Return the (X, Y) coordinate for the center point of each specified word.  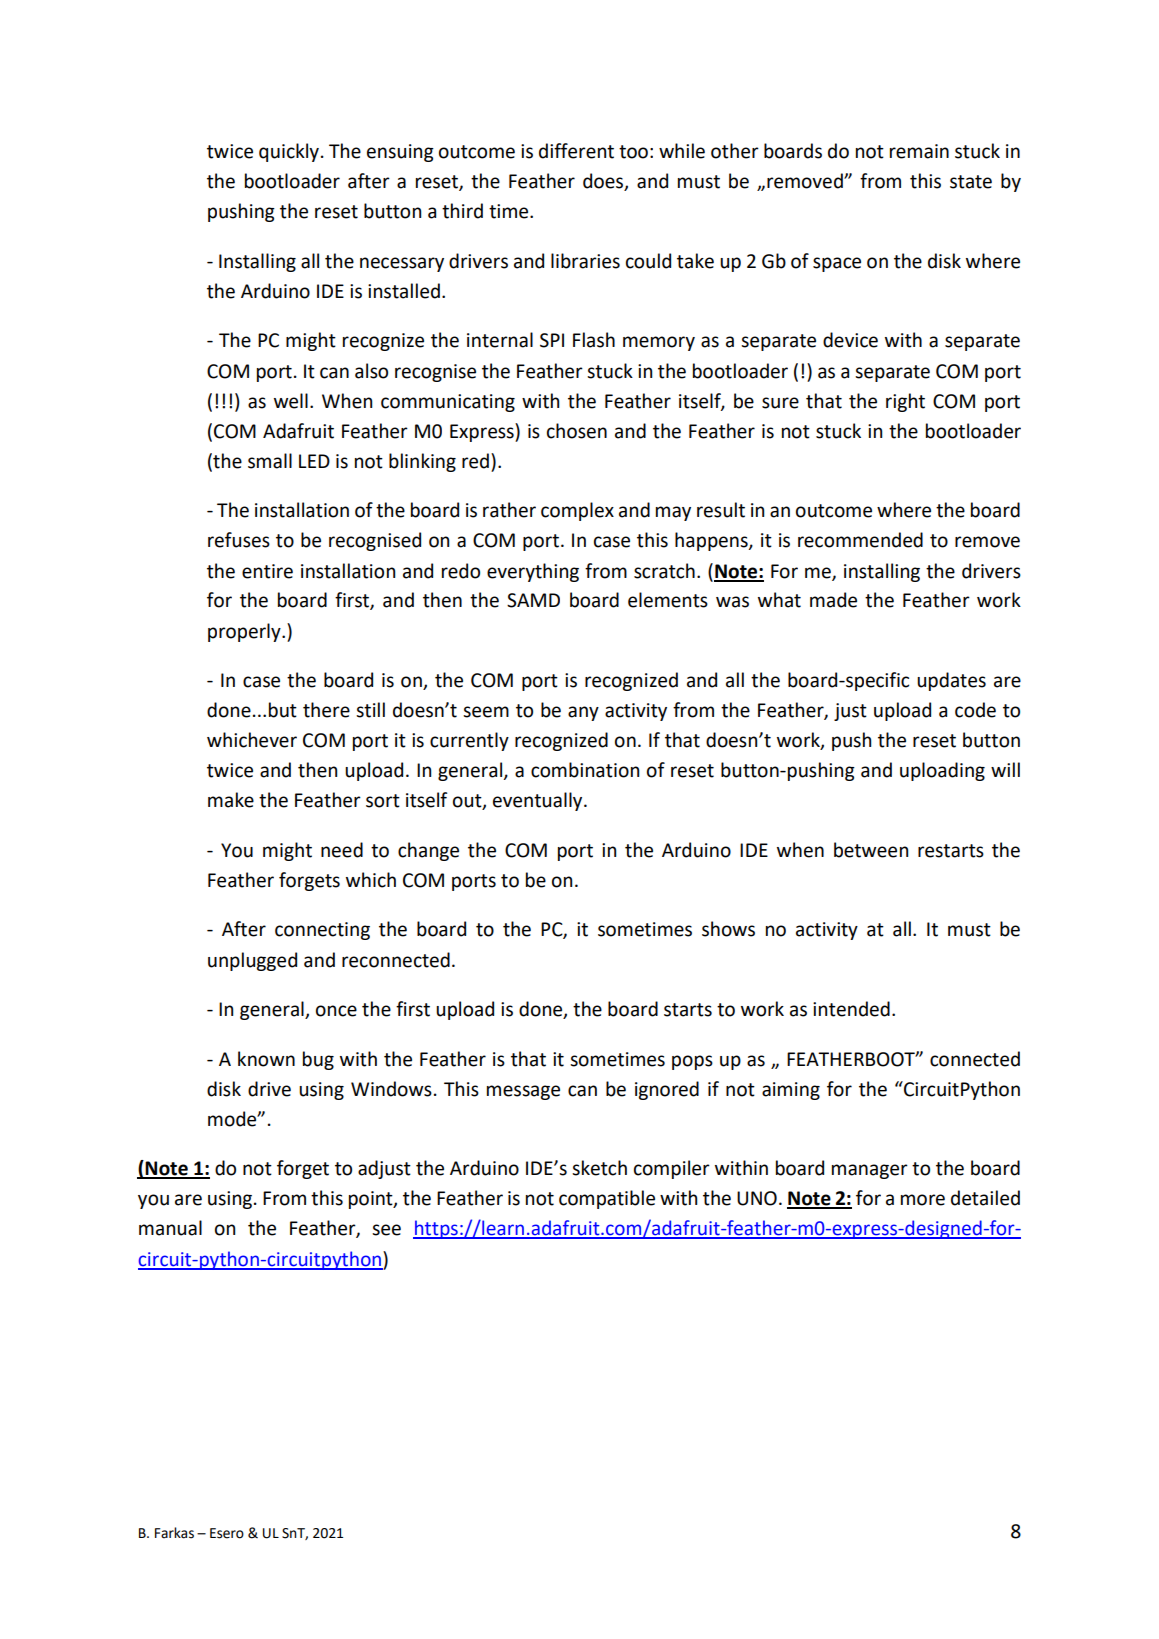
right (905, 402)
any (583, 713)
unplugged (252, 961)
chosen (577, 431)
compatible (607, 1199)
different (576, 151)
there (326, 710)
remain (919, 151)
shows (728, 929)
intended (851, 1009)
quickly (289, 152)
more (923, 1200)
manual (170, 1228)
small (270, 461)
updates (951, 681)
